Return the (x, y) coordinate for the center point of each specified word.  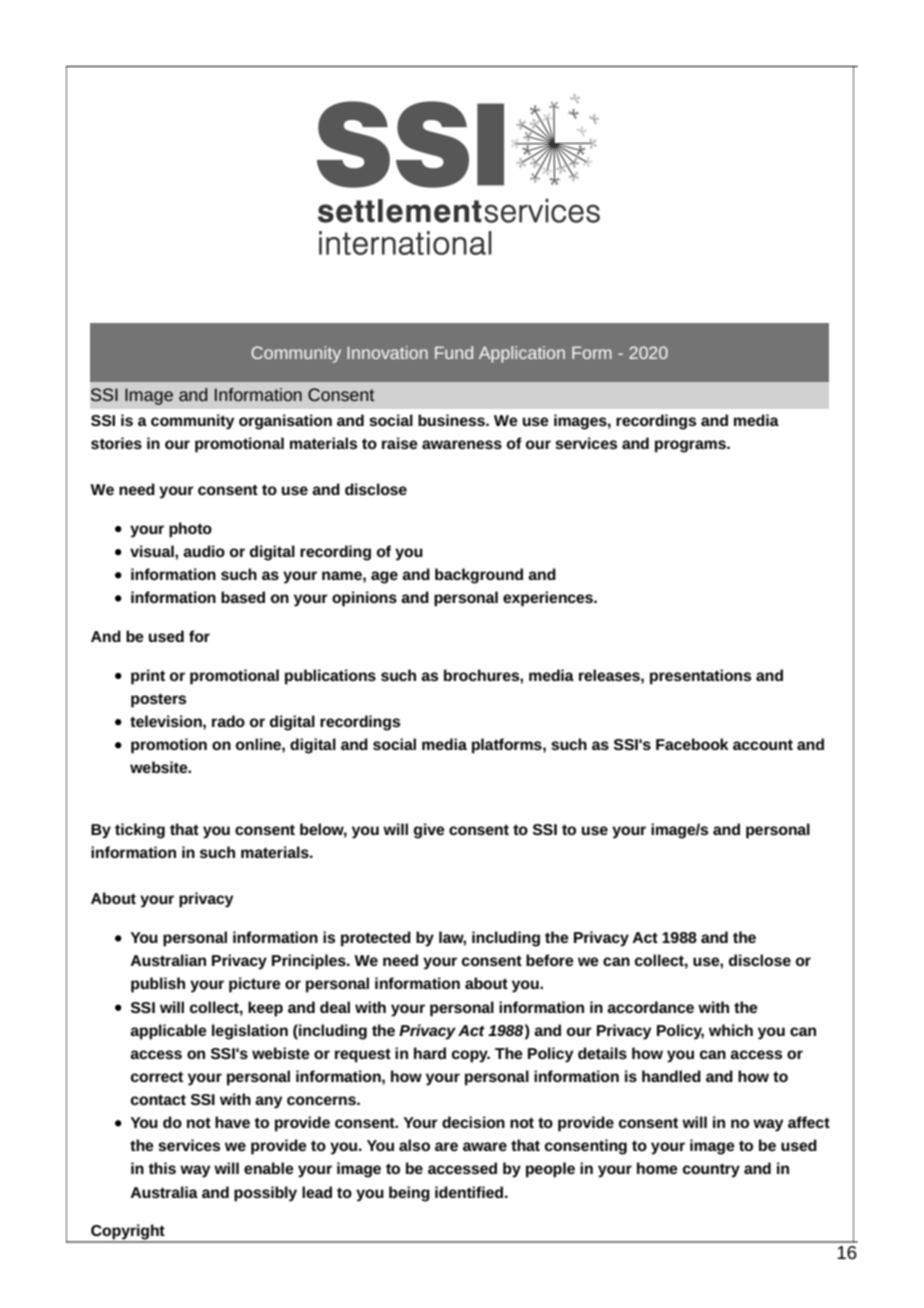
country (711, 1170)
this (162, 1168)
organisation (285, 422)
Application (522, 354)
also (414, 1145)
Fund (454, 352)
